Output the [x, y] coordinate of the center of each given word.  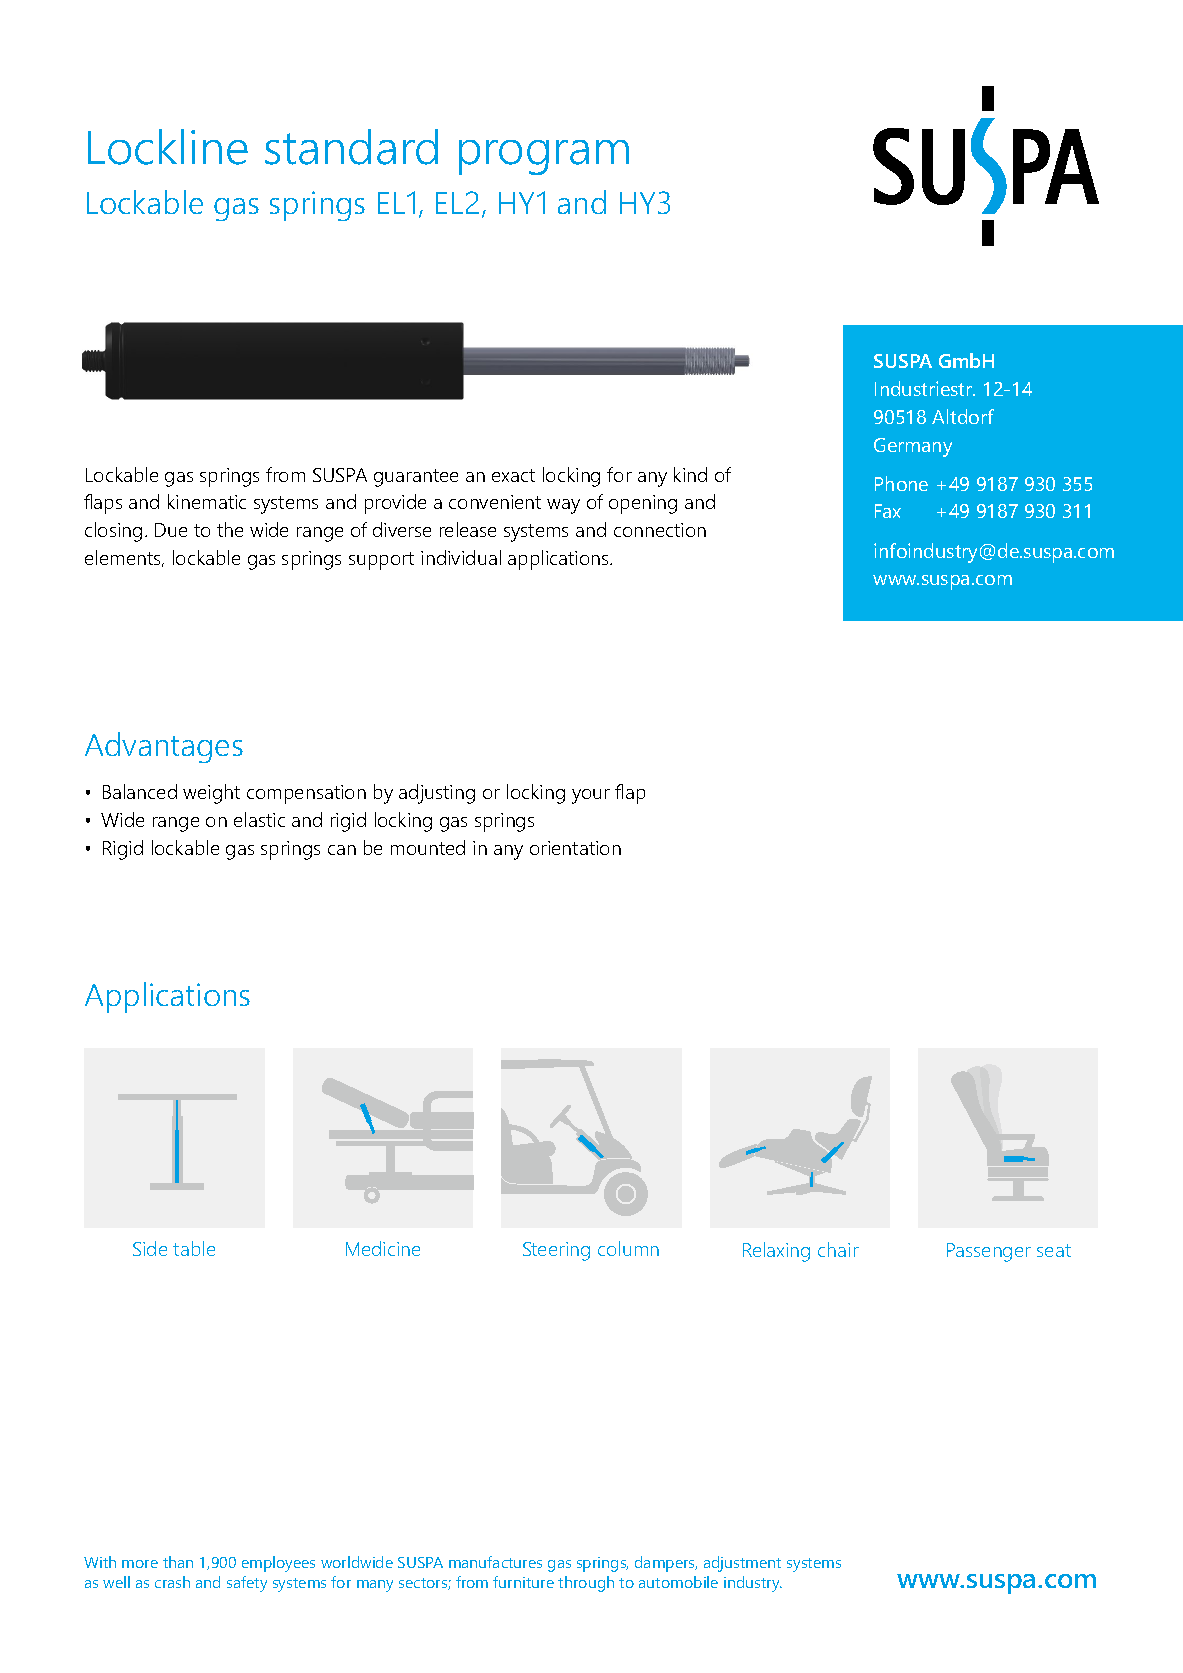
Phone [901, 483]
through [586, 1584]
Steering [556, 1251]
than [178, 1562]
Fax [888, 511]
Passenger [989, 1252]
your [591, 796]
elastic [259, 819]
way [563, 506]
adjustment [742, 1564]
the [230, 529]
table [194, 1248]
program [544, 157]
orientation [575, 848]
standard [351, 147]
